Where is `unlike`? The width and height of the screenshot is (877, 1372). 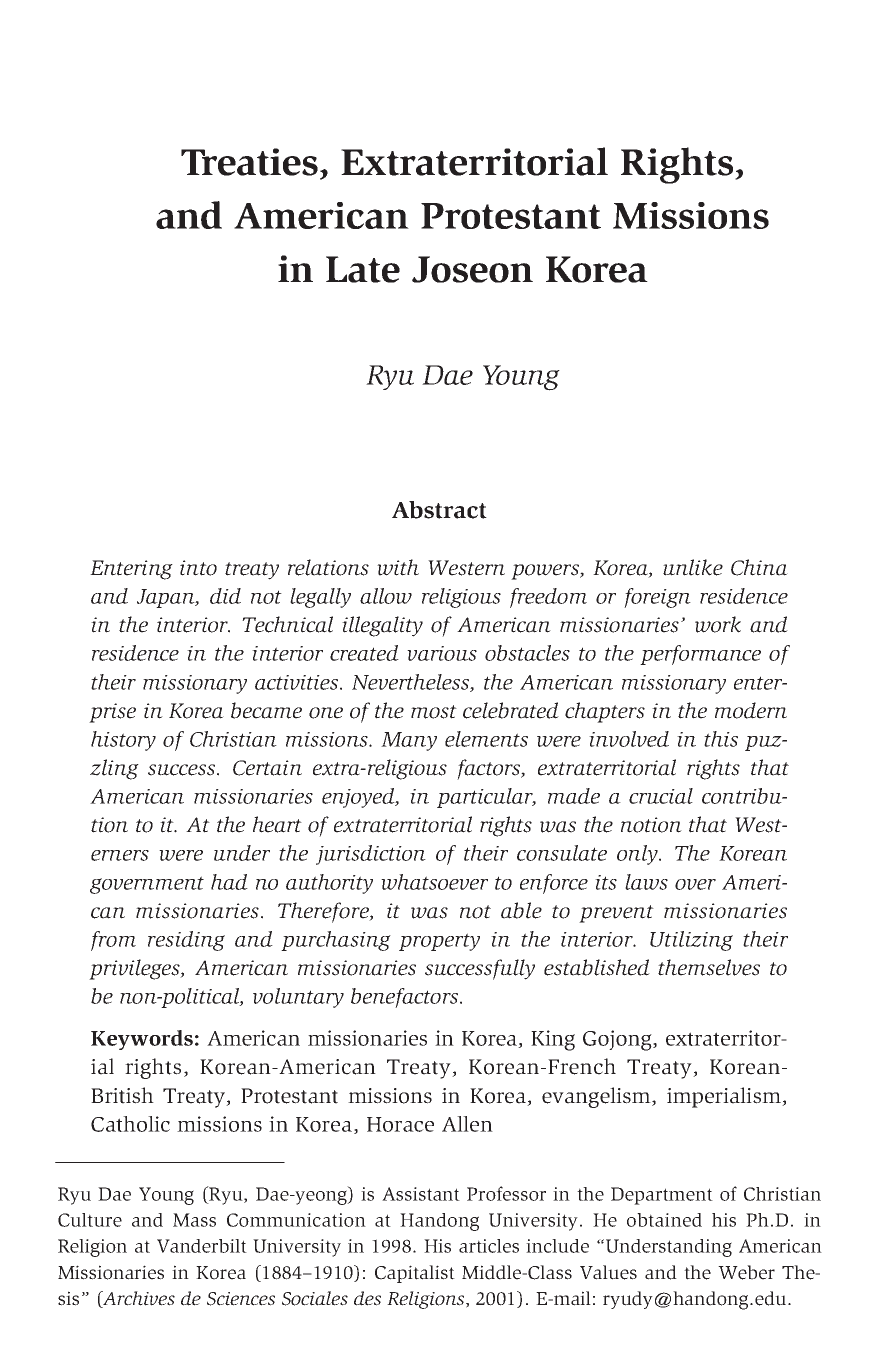
unlike is located at coordinates (693, 567).
